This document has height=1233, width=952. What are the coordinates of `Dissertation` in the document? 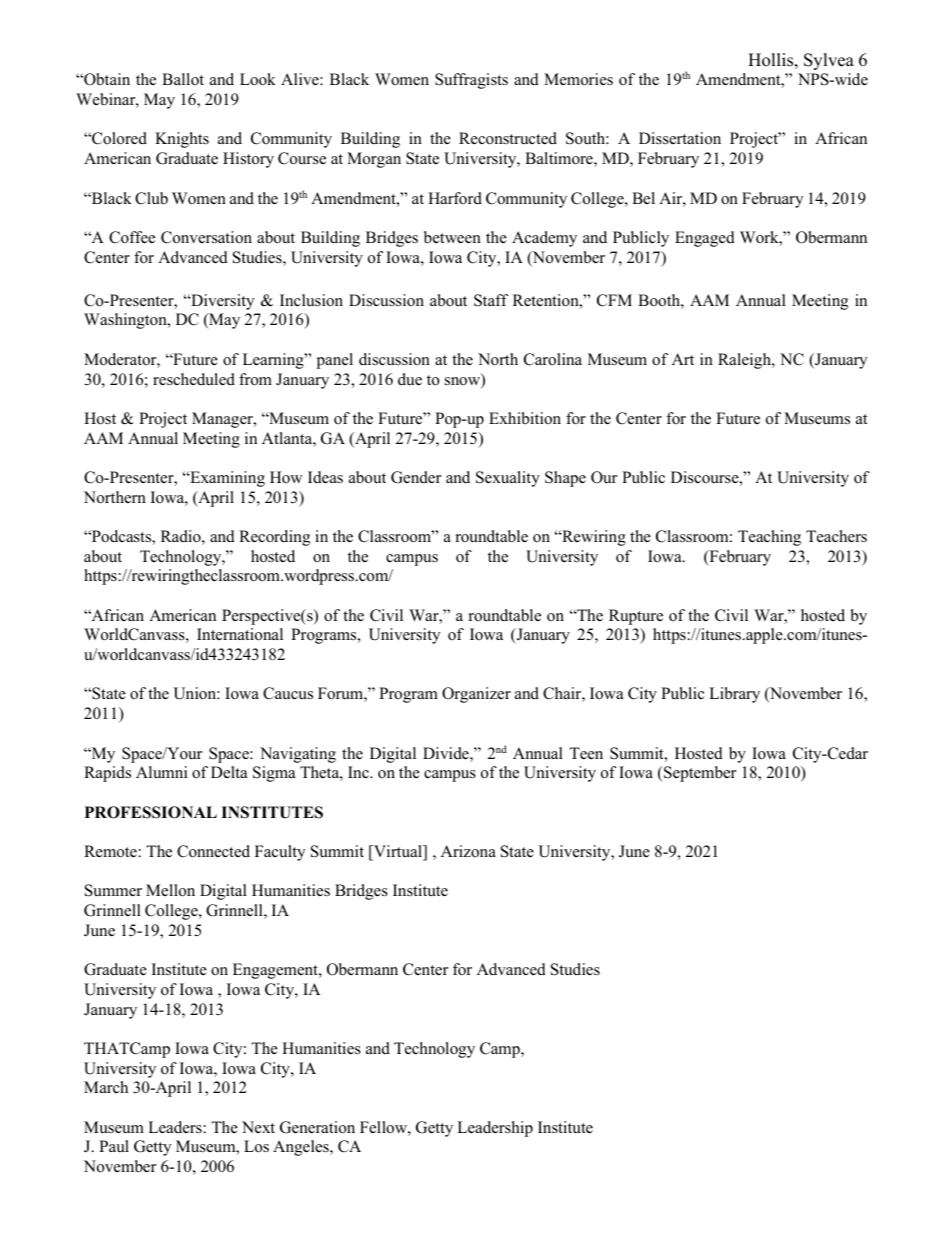 It's located at (680, 138).
